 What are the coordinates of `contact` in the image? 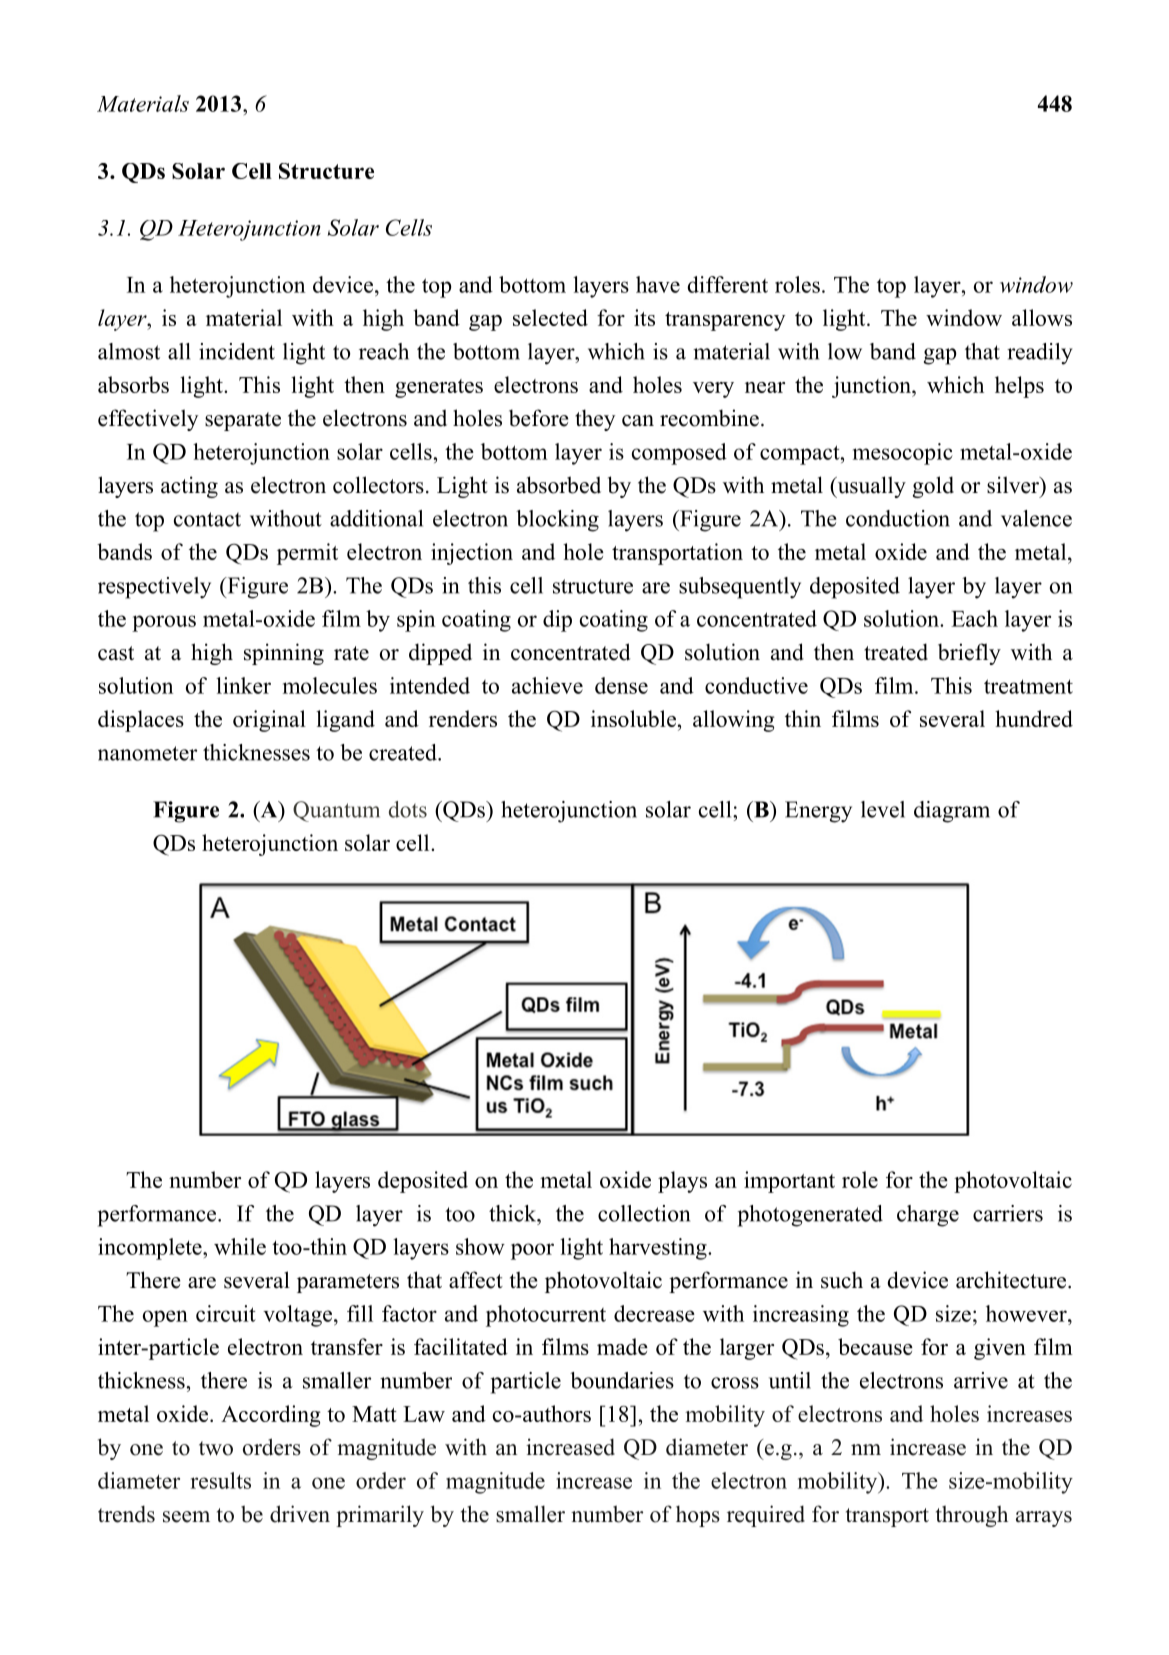 It's located at (207, 519).
